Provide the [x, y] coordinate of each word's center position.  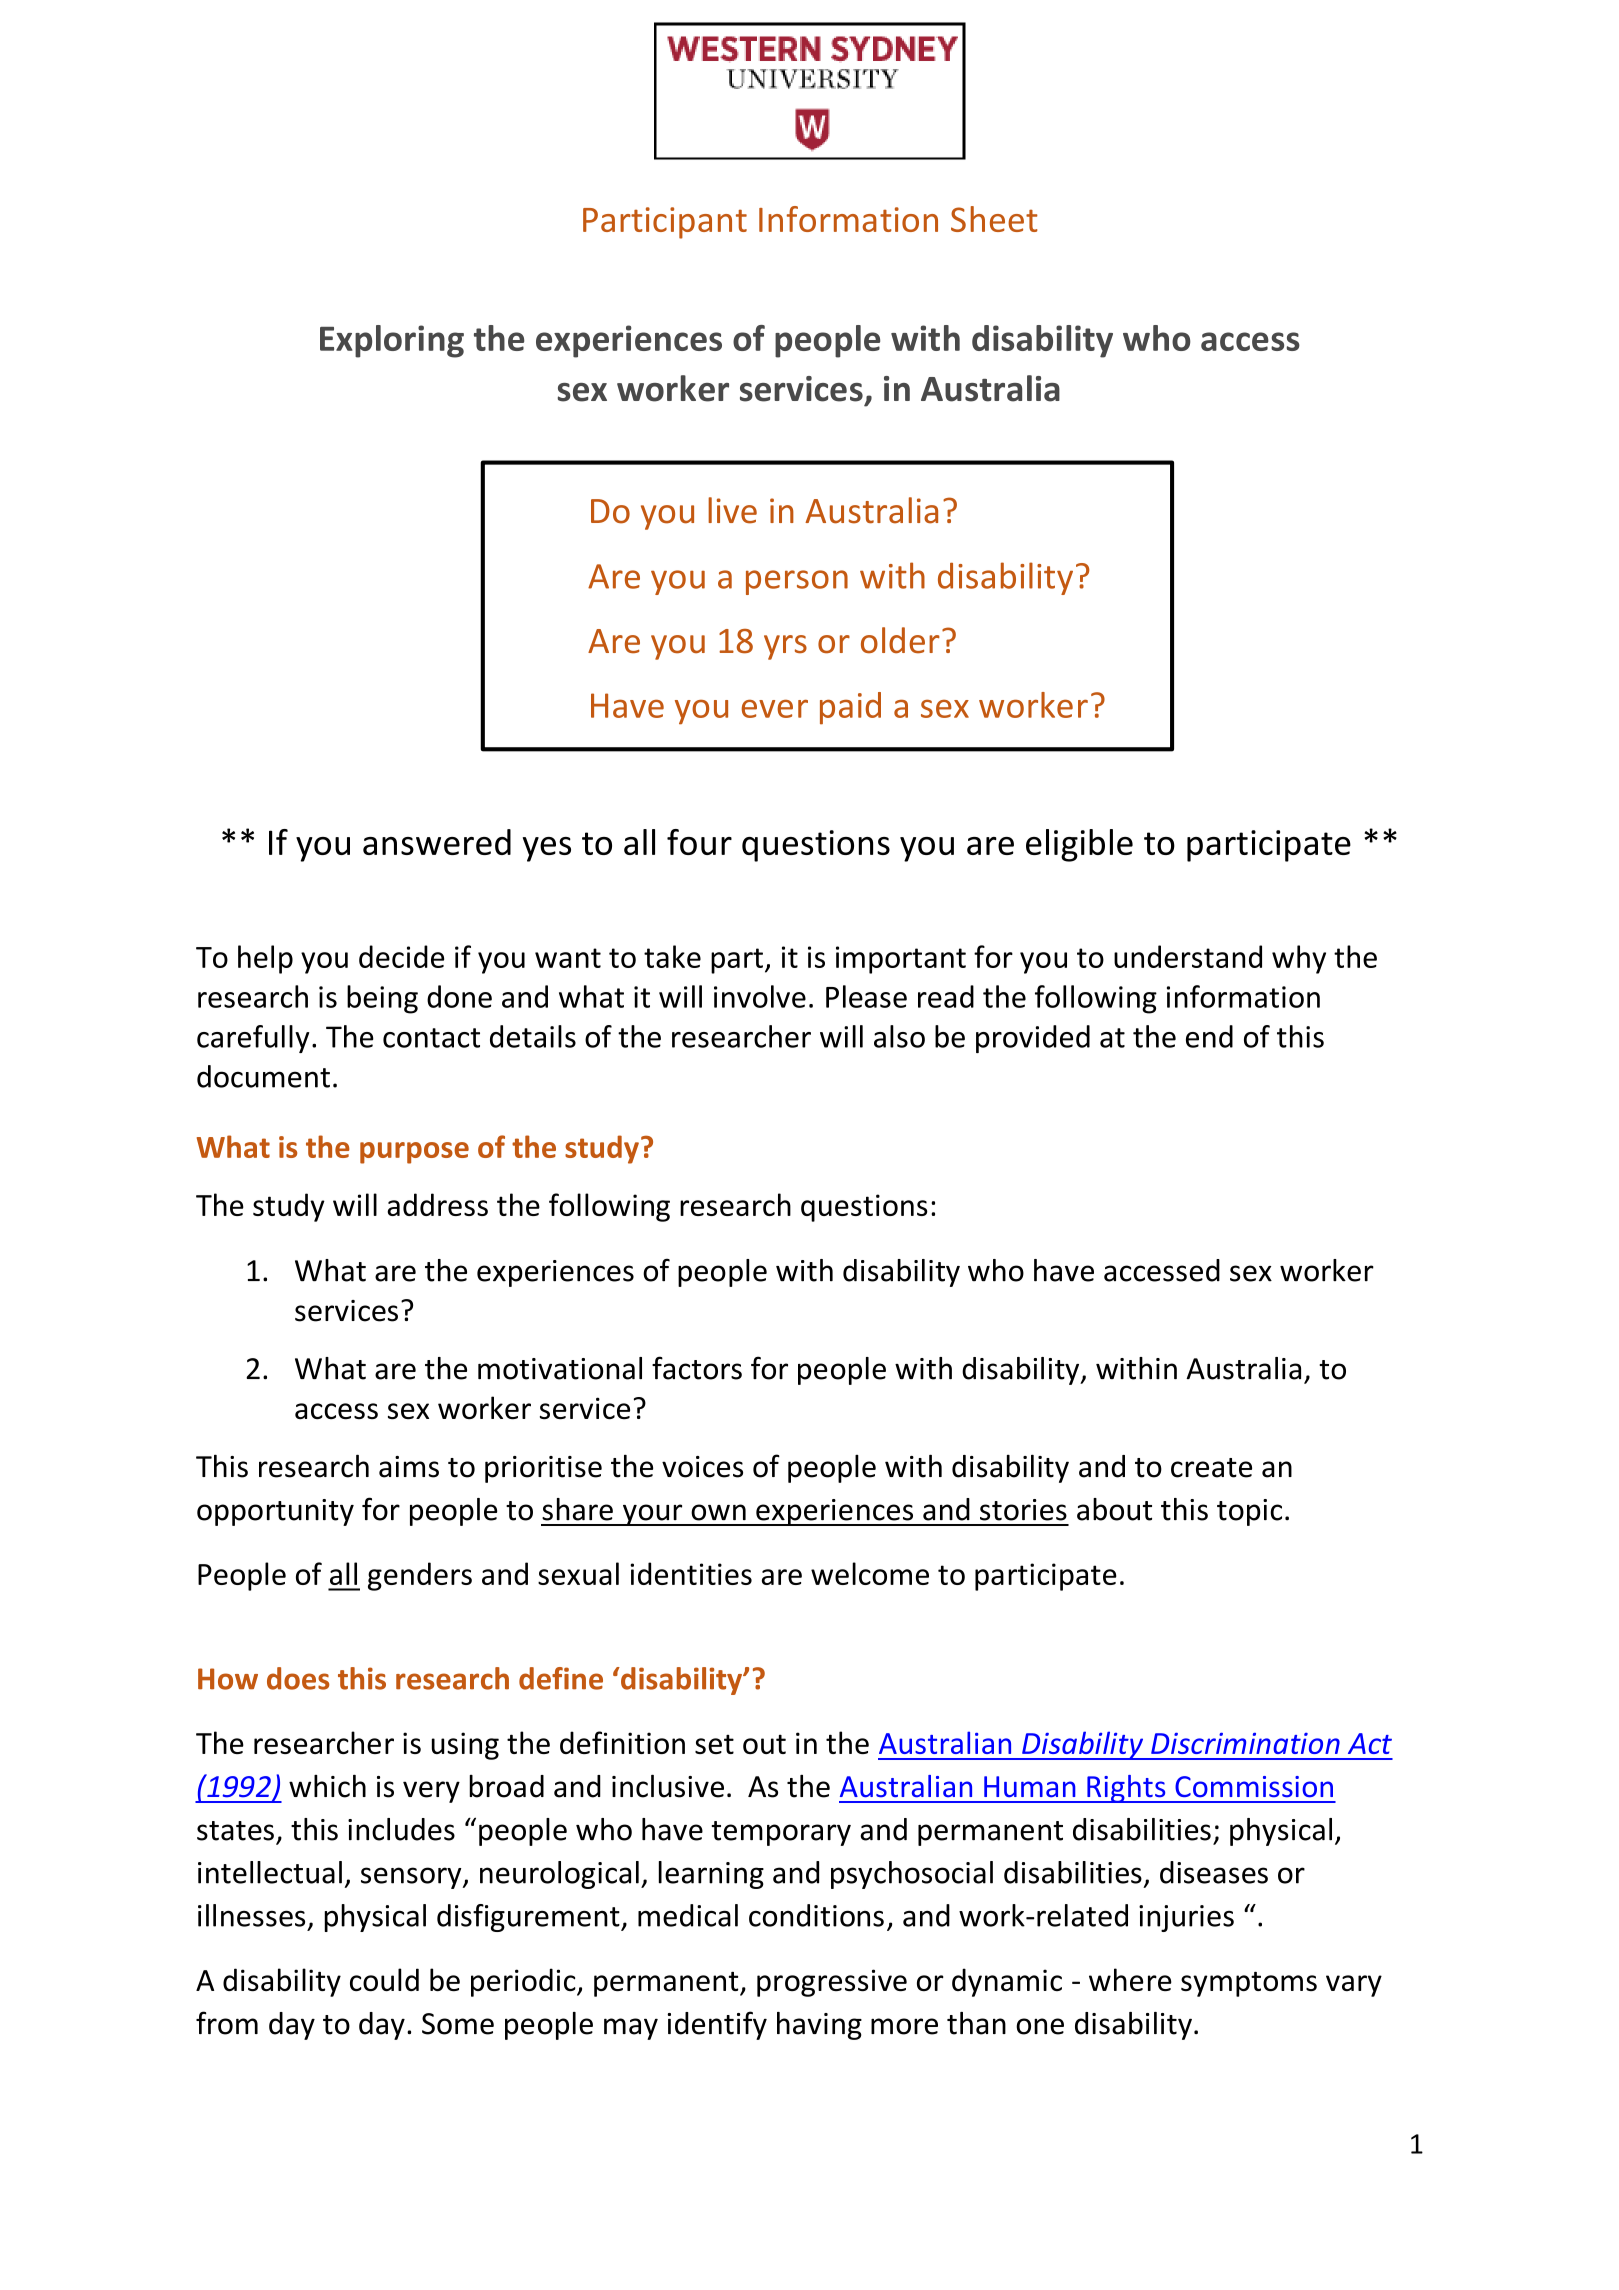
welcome [870, 1573]
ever [775, 708]
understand [1188, 956]
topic [1249, 1512]
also [899, 1036]
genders [420, 1576]
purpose [414, 1153]
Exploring [392, 341]
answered [437, 842]
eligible [1079, 845]
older [900, 640]
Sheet [994, 219]
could [384, 1979]
